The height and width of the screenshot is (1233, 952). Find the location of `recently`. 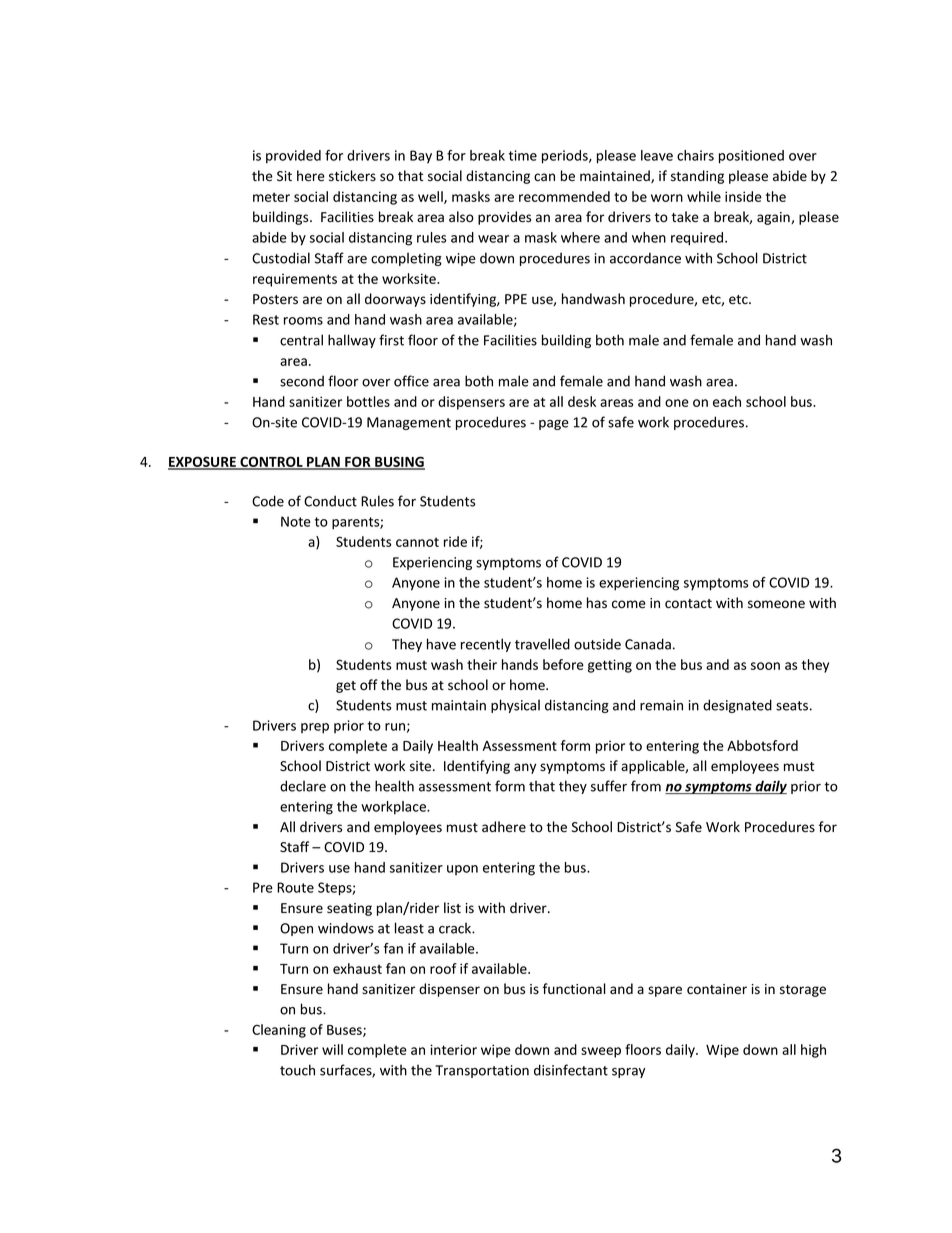

recently is located at coordinates (486, 645).
